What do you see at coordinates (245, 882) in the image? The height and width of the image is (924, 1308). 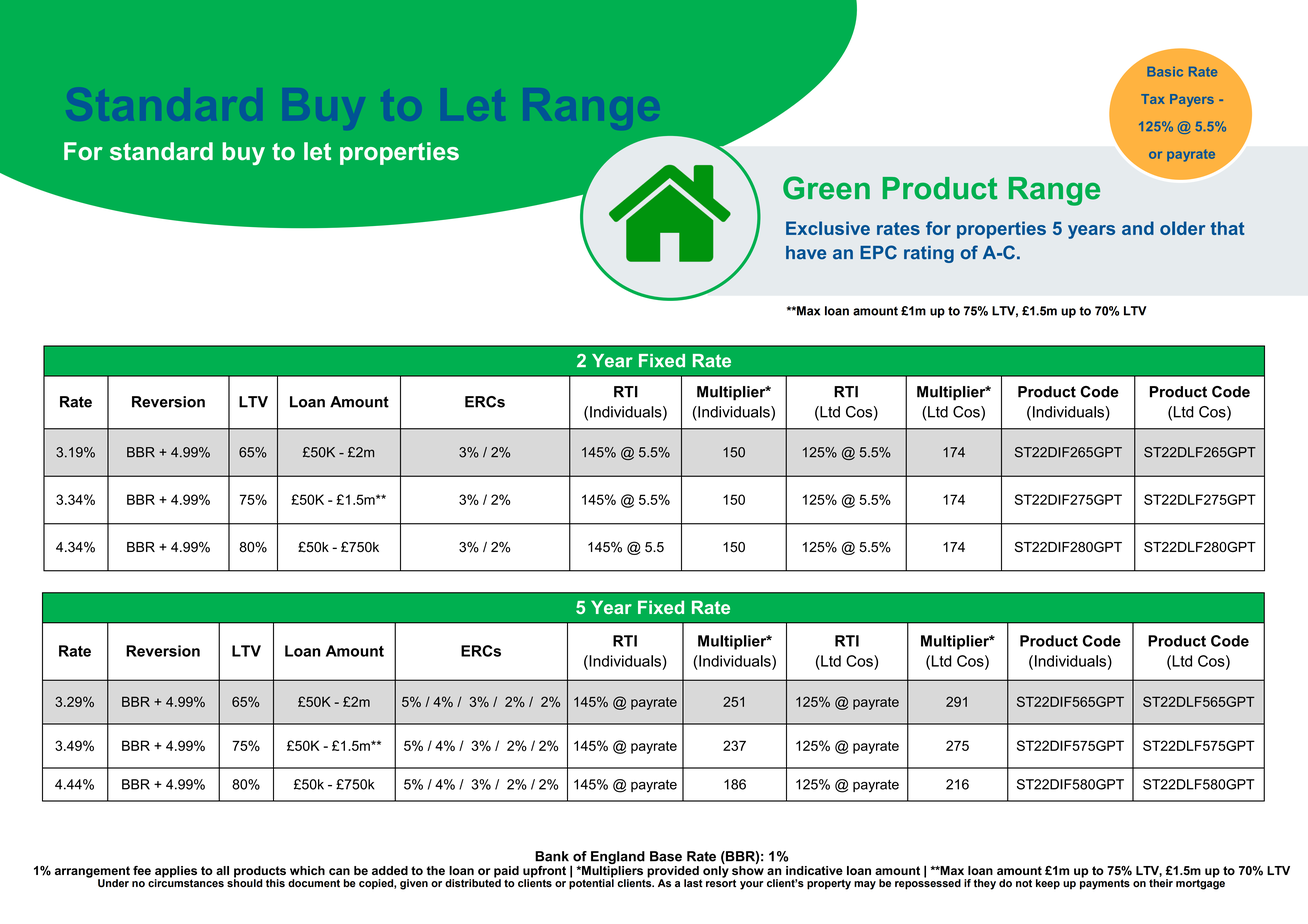 I see `should` at bounding box center [245, 882].
